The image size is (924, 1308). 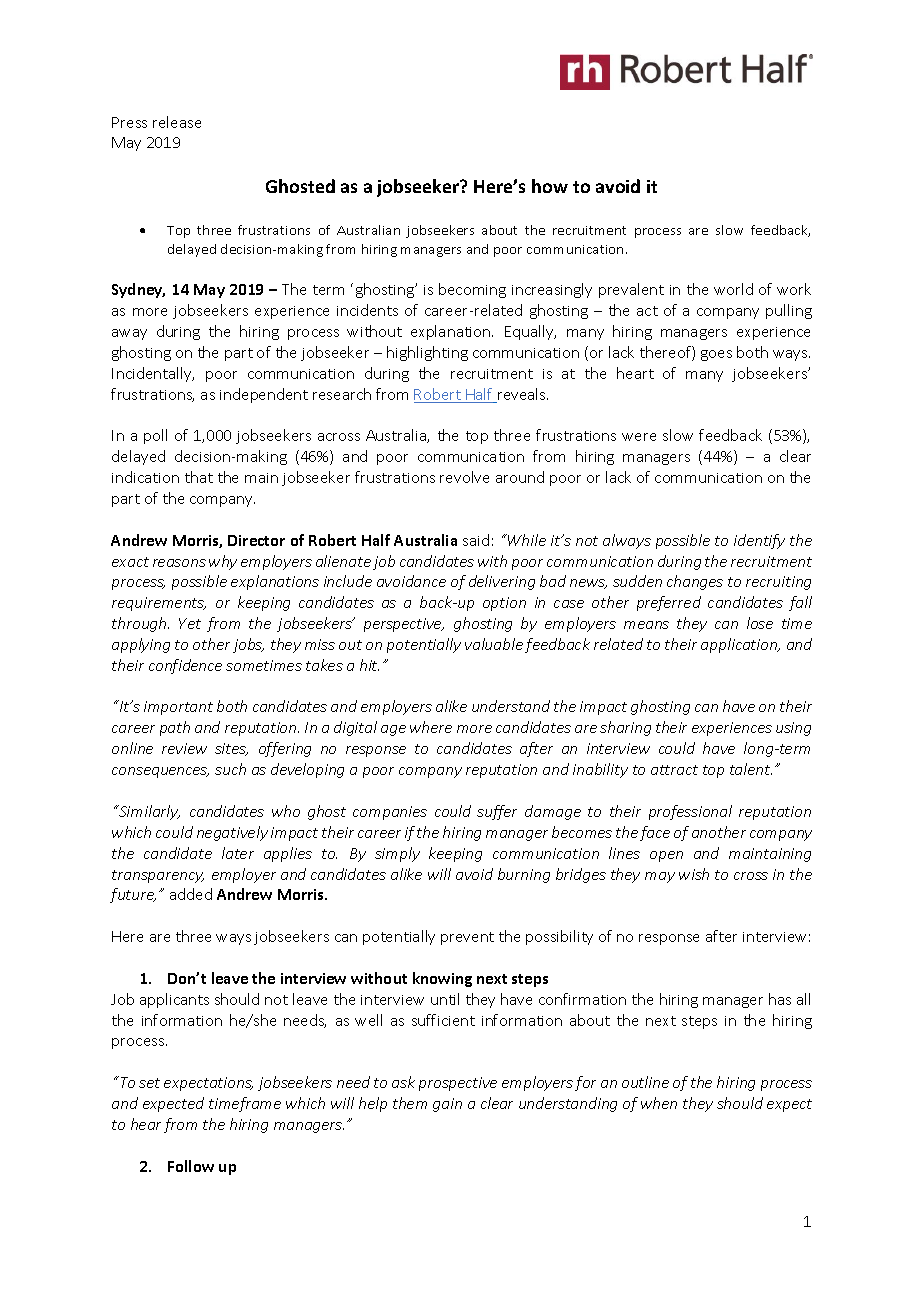 I want to click on talent, so click(x=751, y=769).
